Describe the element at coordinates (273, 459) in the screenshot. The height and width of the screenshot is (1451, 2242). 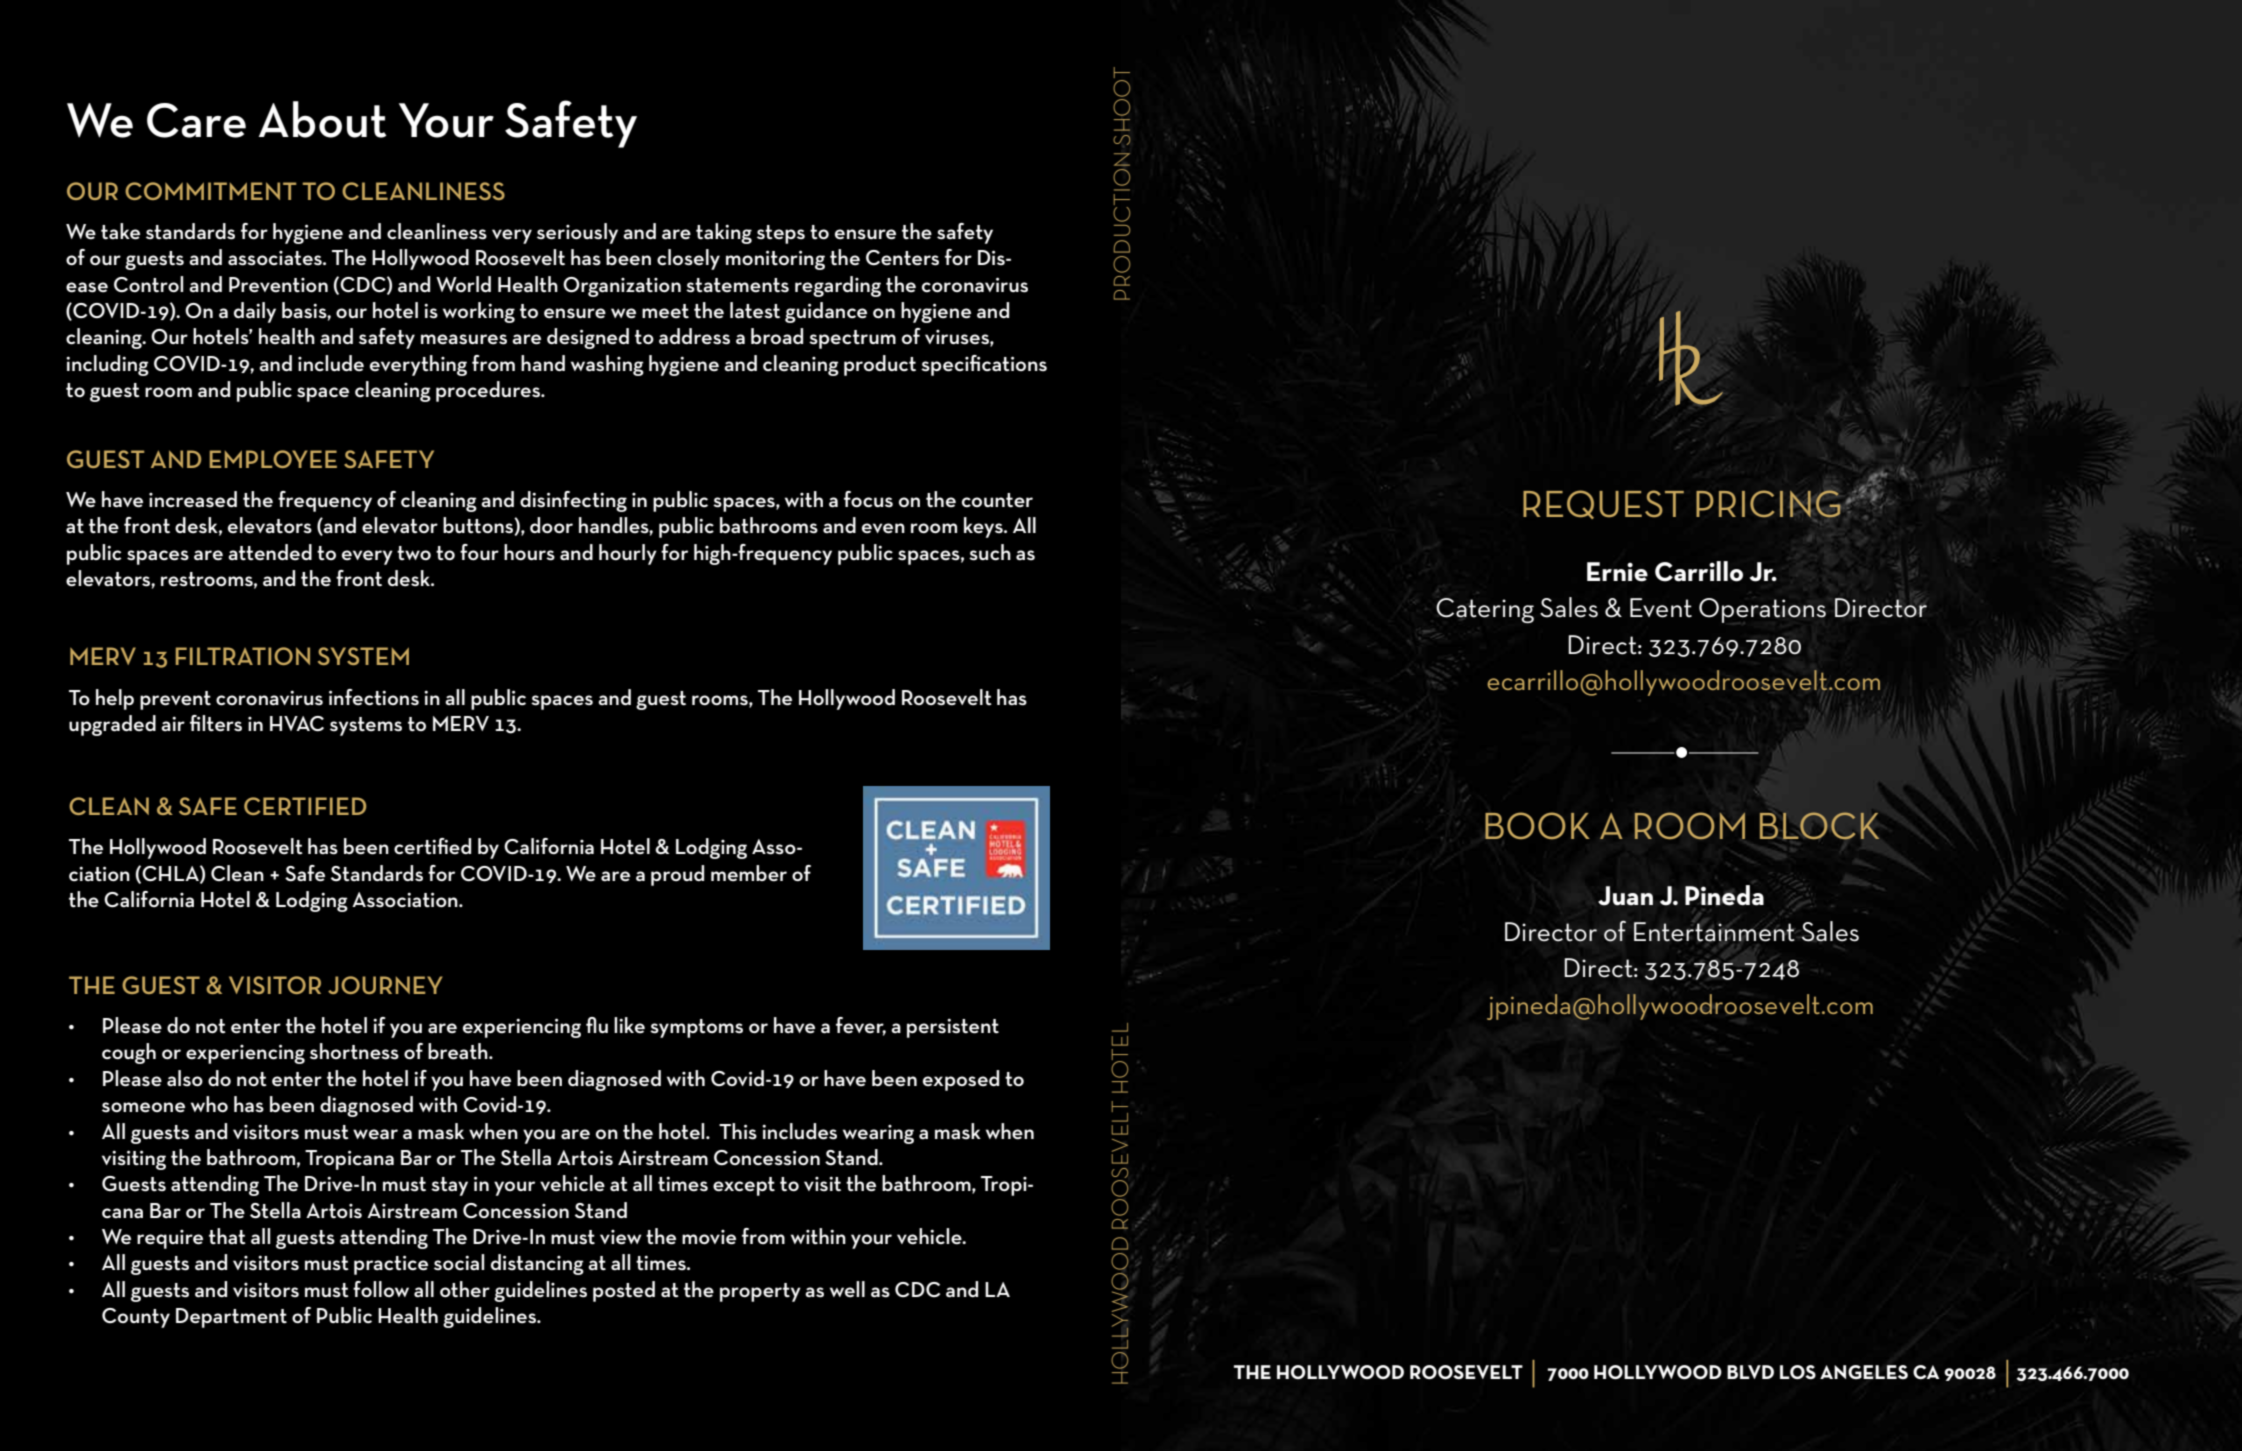
I see `EMPLOYEE` at that location.
